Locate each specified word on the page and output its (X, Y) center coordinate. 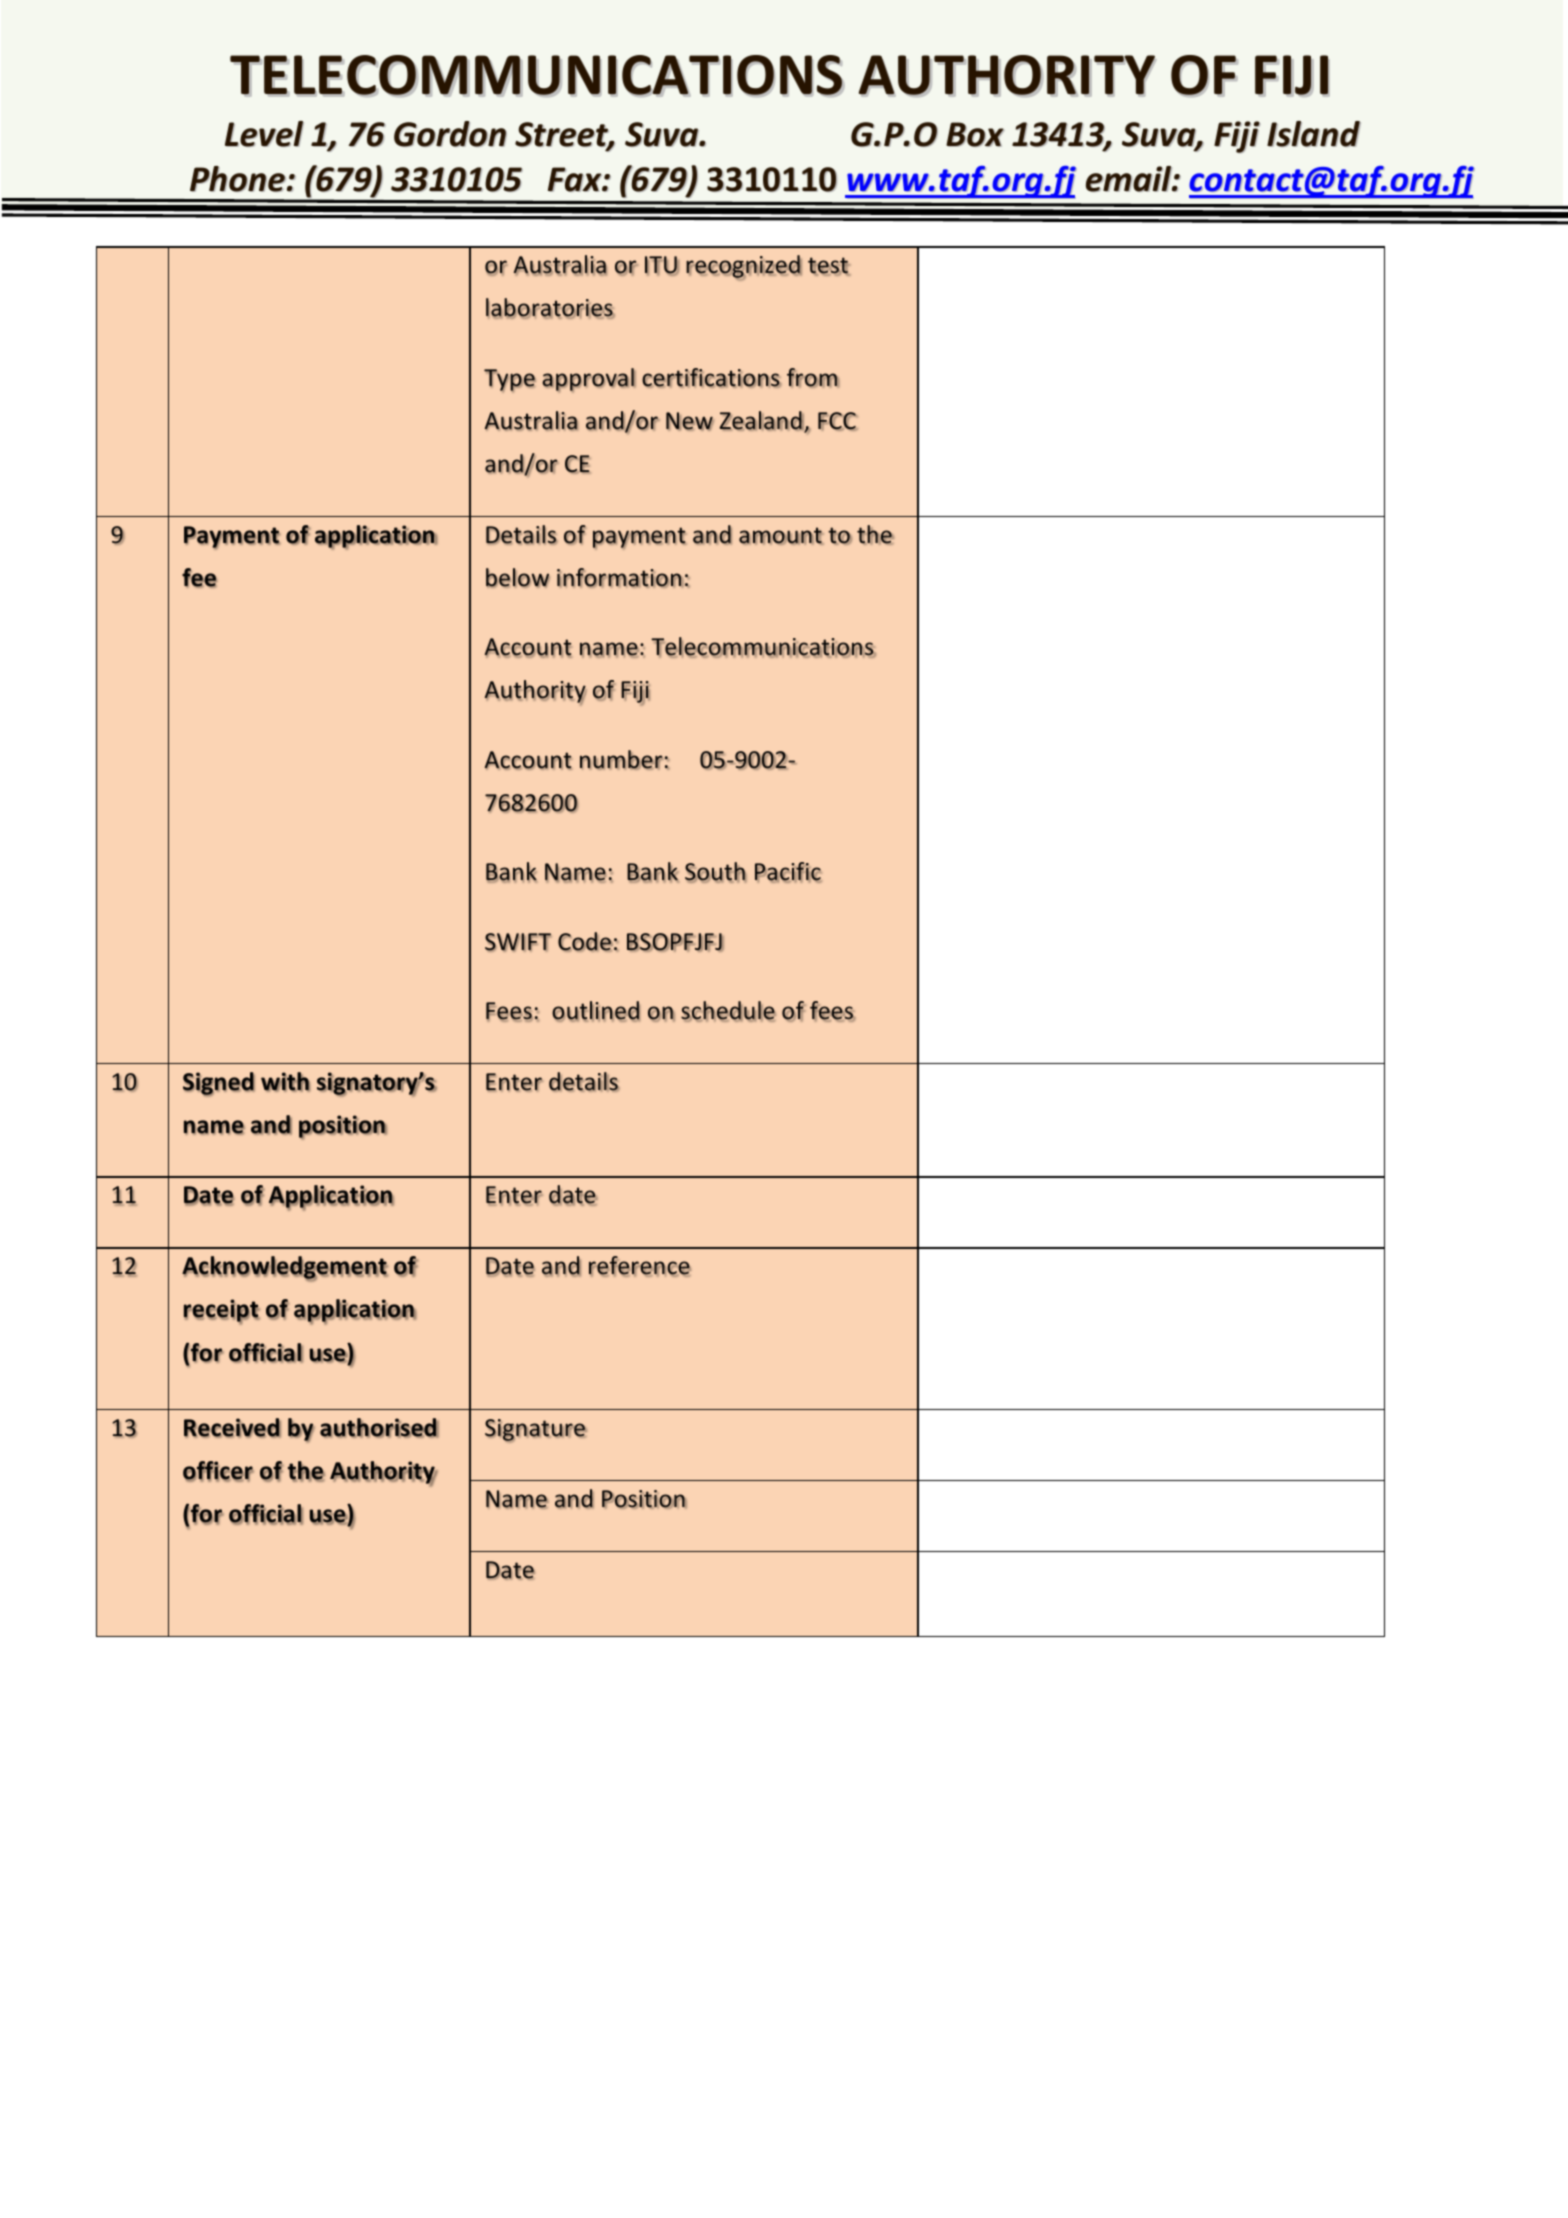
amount (781, 536)
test (829, 266)
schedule (728, 1011)
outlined (596, 1011)
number (621, 760)
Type (510, 380)
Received (232, 1428)
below (518, 578)
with (285, 1082)
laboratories (550, 308)
